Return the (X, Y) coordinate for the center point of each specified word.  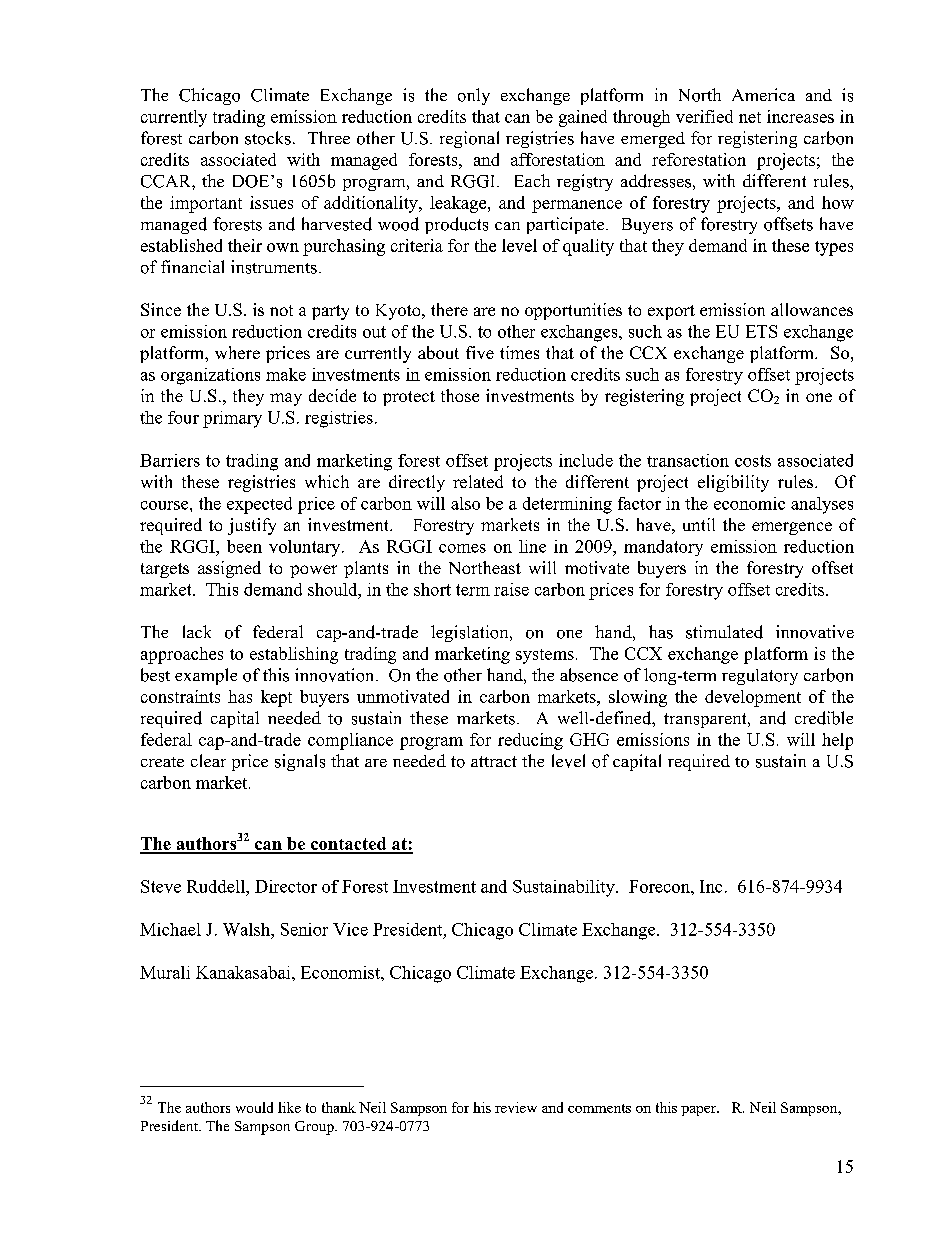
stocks (268, 138)
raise (511, 589)
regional (469, 139)
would (254, 1107)
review (516, 1107)
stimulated (724, 632)
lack (197, 631)
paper (700, 1111)
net (750, 117)
